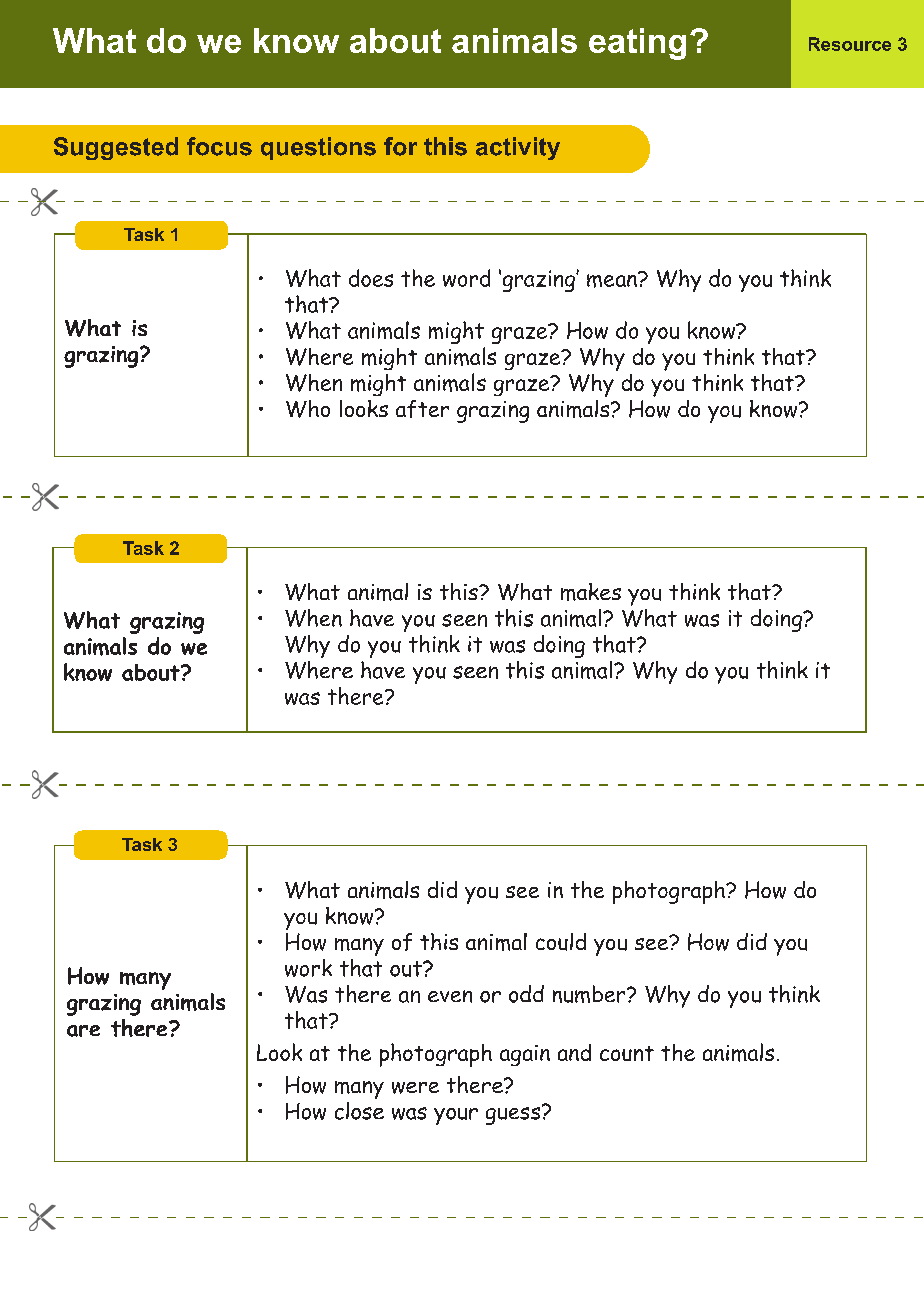 This screenshot has height=1308, width=924. What do you see at coordinates (518, 148) in the screenshot?
I see `activity` at bounding box center [518, 148].
